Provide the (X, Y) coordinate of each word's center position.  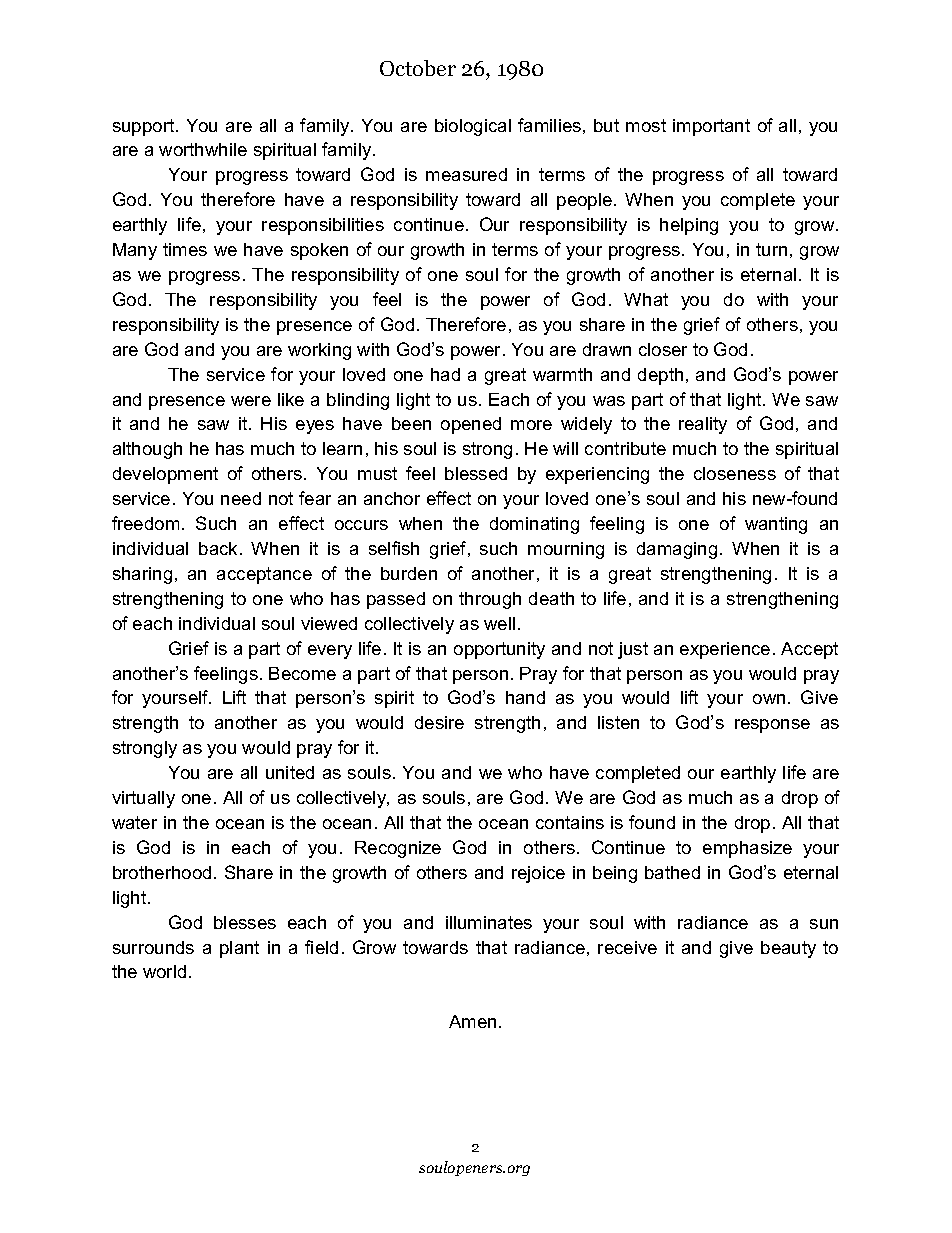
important (711, 127)
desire (439, 722)
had (445, 374)
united (290, 772)
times (185, 249)
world (164, 971)
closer (663, 349)
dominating (534, 525)
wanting (776, 525)
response (772, 726)
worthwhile (203, 149)
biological (473, 127)
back (220, 548)
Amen (472, 1021)
